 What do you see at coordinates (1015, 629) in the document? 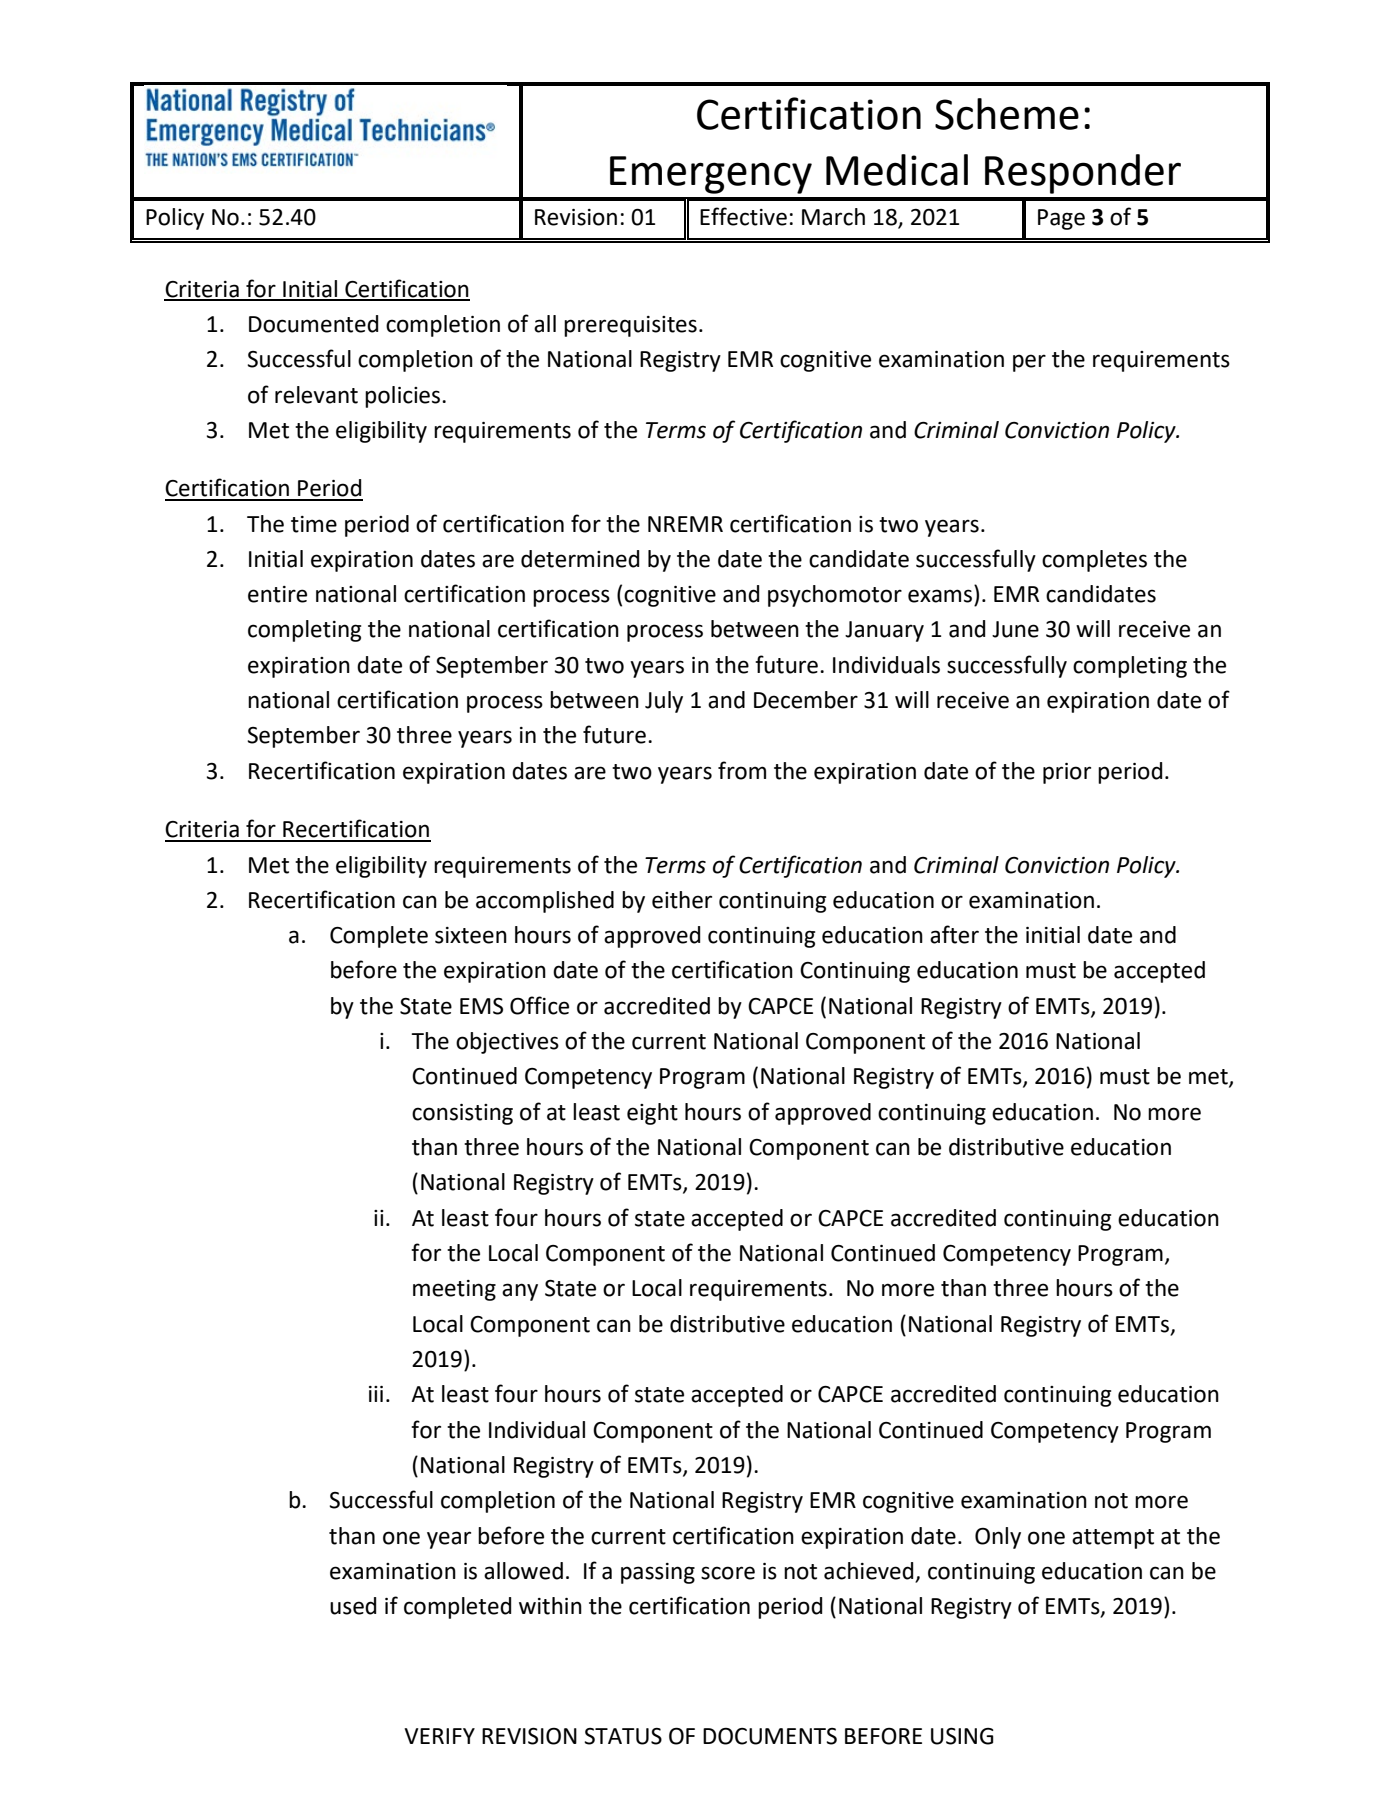
I see `June` at bounding box center [1015, 629].
